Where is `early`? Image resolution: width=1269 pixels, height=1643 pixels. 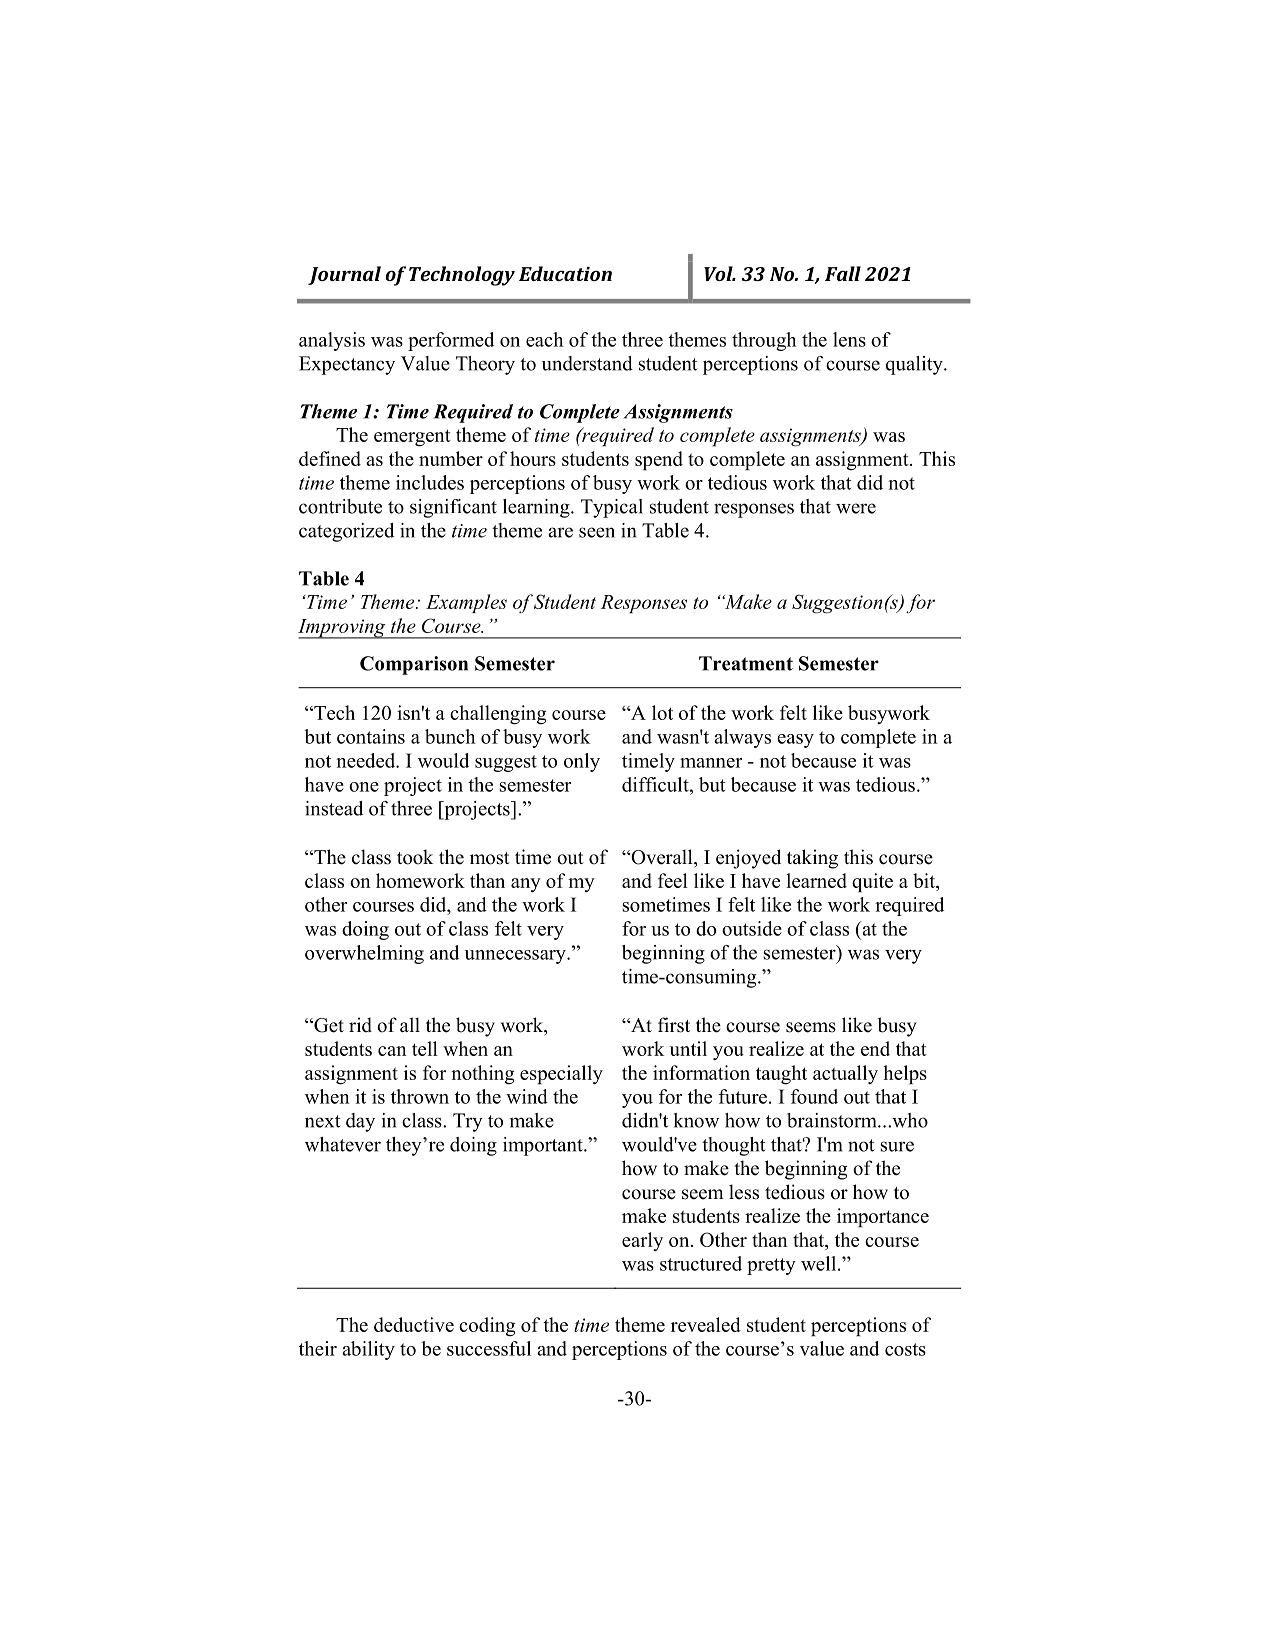
early is located at coordinates (642, 1241).
